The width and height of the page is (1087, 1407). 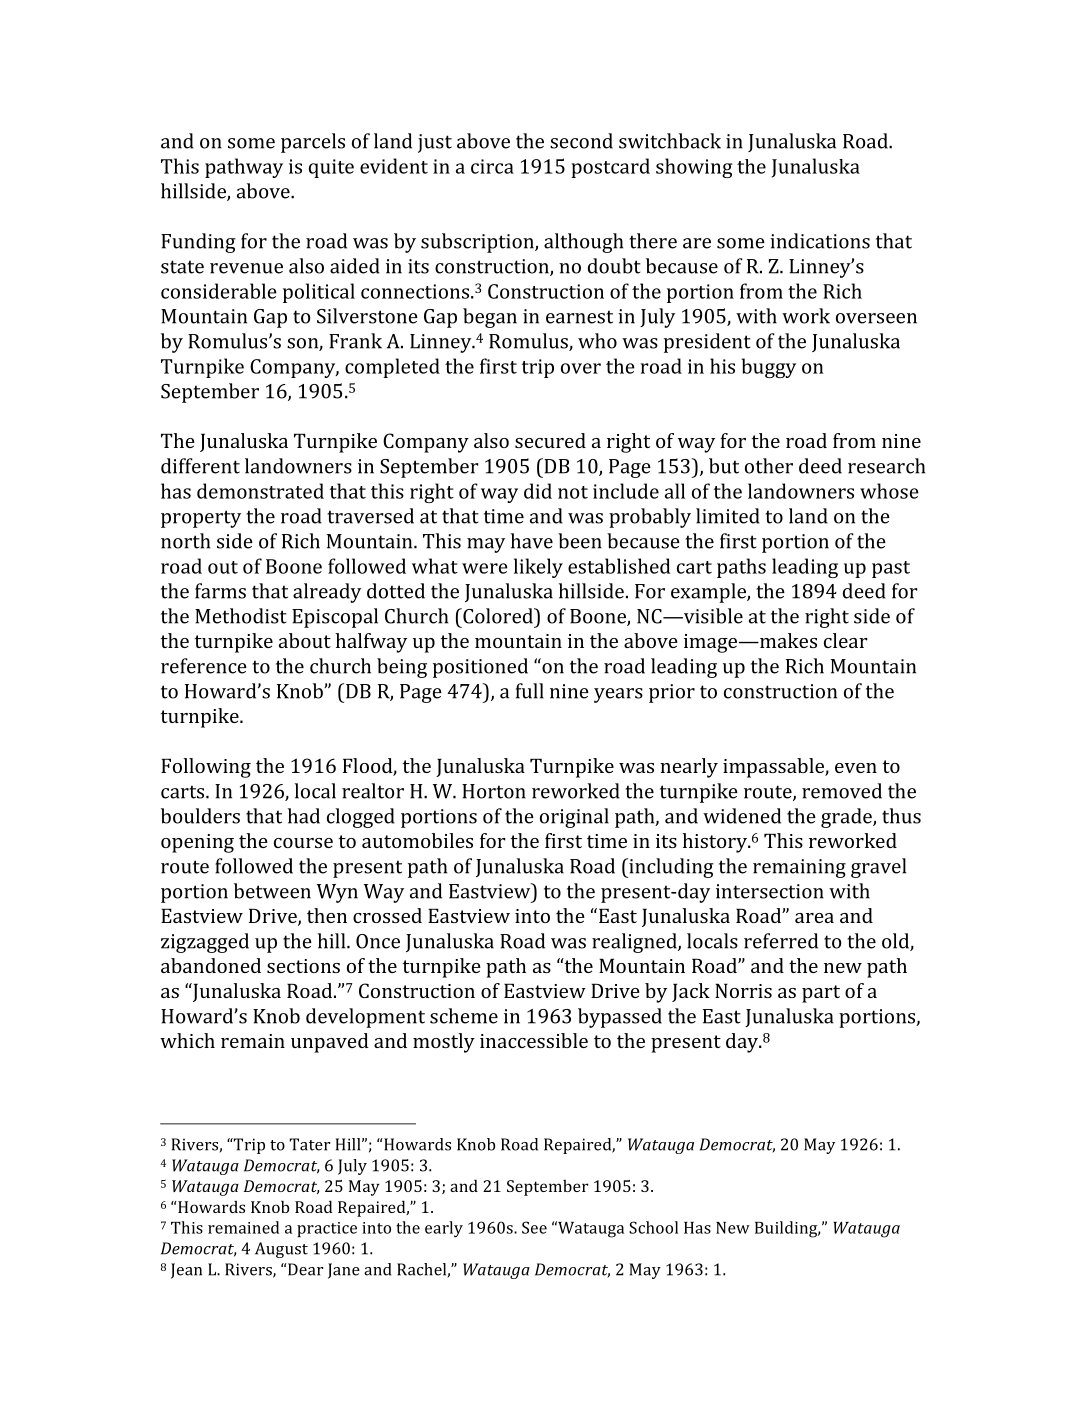 What do you see at coordinates (653, 1227) in the page?
I see `School` at bounding box center [653, 1227].
